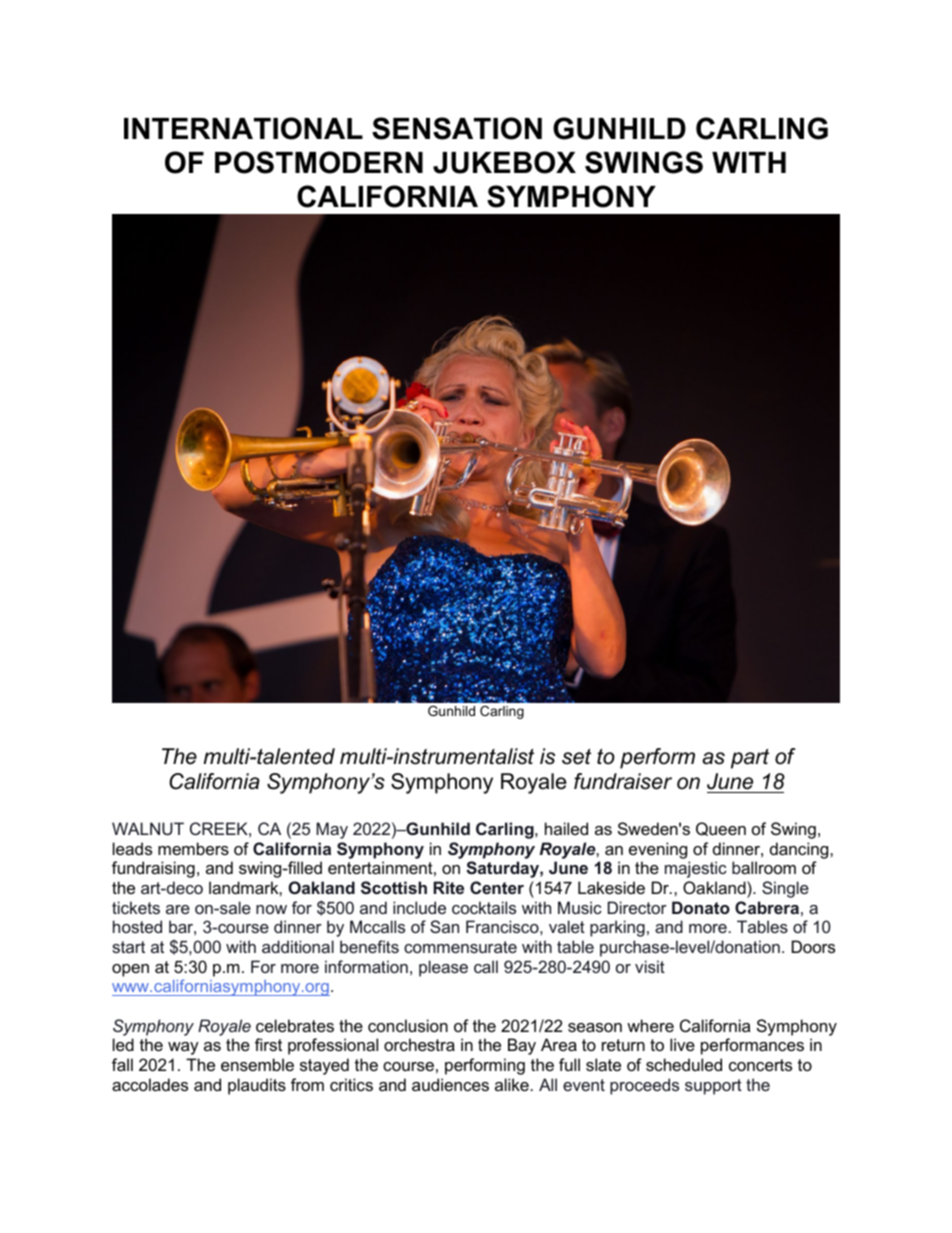  What do you see at coordinates (243, 128) in the screenshot?
I see `INTERNATIONAL` at bounding box center [243, 128].
